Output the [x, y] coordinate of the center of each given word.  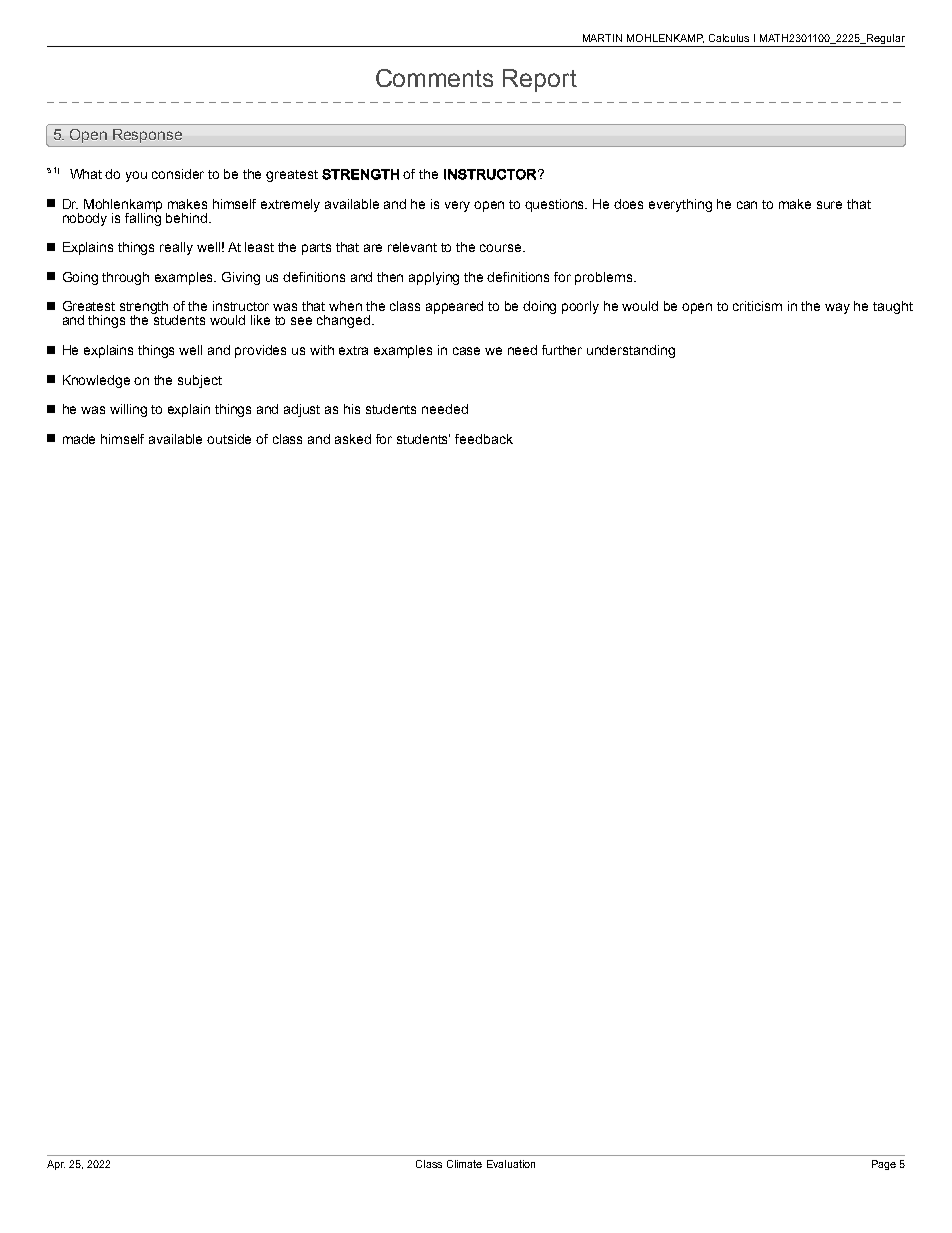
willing [128, 410]
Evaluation [511, 1164]
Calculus [729, 38]
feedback [484, 439]
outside [229, 439]
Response [147, 136]
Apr [56, 1165]
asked [353, 439]
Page [884, 1165]
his [352, 409]
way [837, 308]
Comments [434, 78]
